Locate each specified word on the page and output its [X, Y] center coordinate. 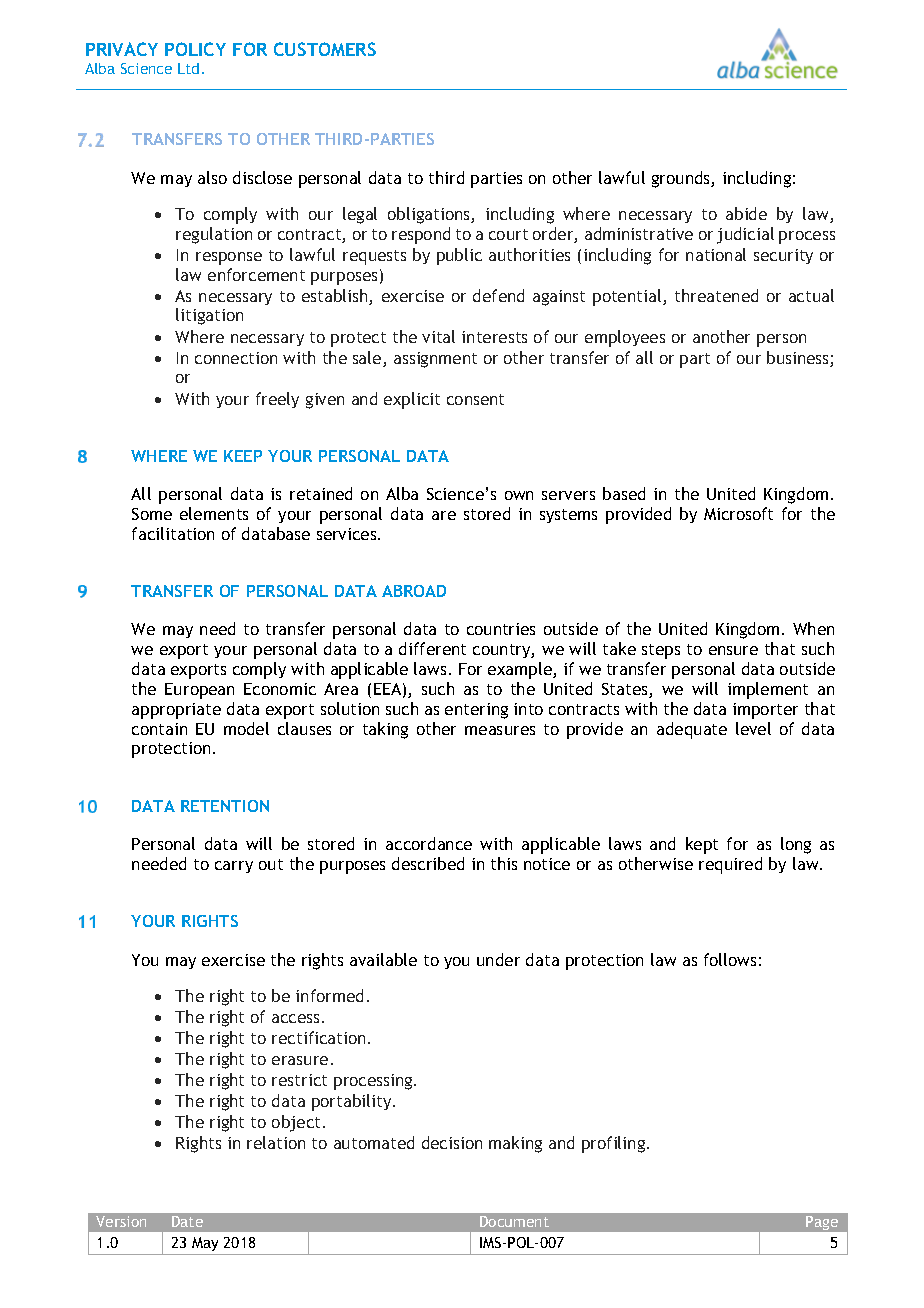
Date [187, 1221]
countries [501, 629]
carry [234, 867]
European [199, 691]
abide [746, 213]
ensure [733, 650]
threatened [716, 295]
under [498, 959]
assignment [435, 360]
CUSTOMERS [325, 49]
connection [236, 358]
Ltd [188, 68]
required [730, 865]
